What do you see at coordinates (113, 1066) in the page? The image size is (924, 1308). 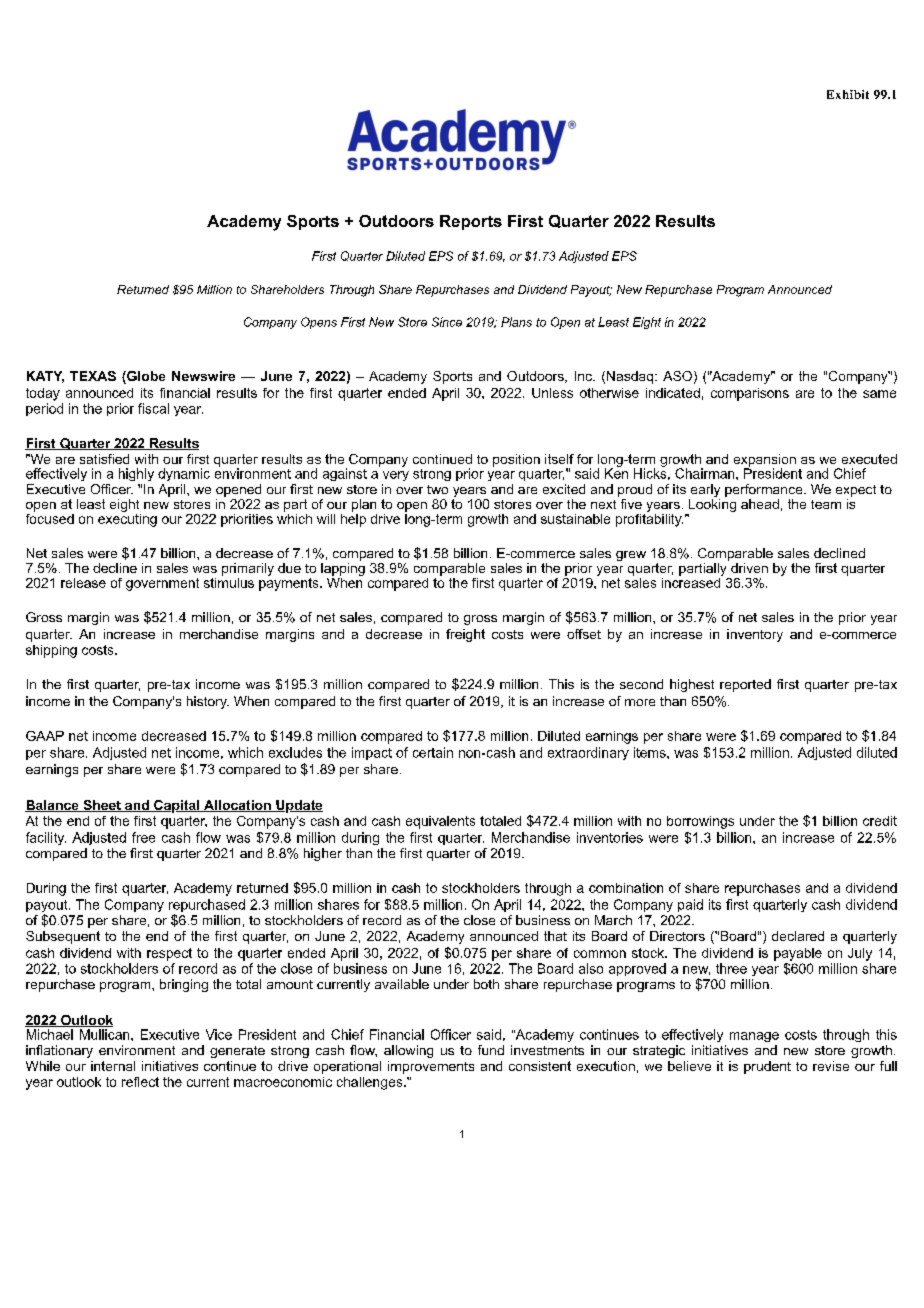 I see `internal` at bounding box center [113, 1066].
